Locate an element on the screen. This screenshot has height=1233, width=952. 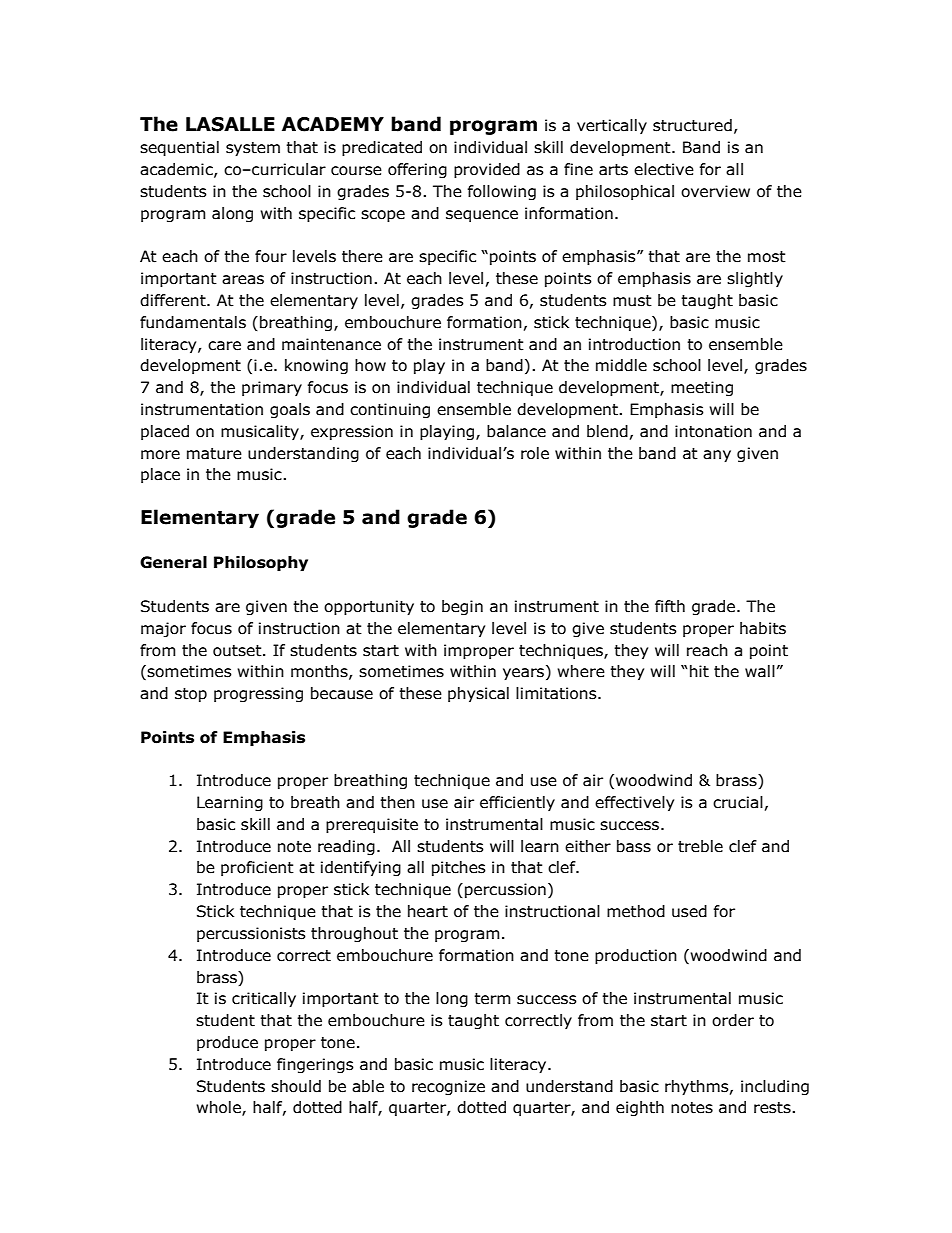
treble is located at coordinates (700, 846).
